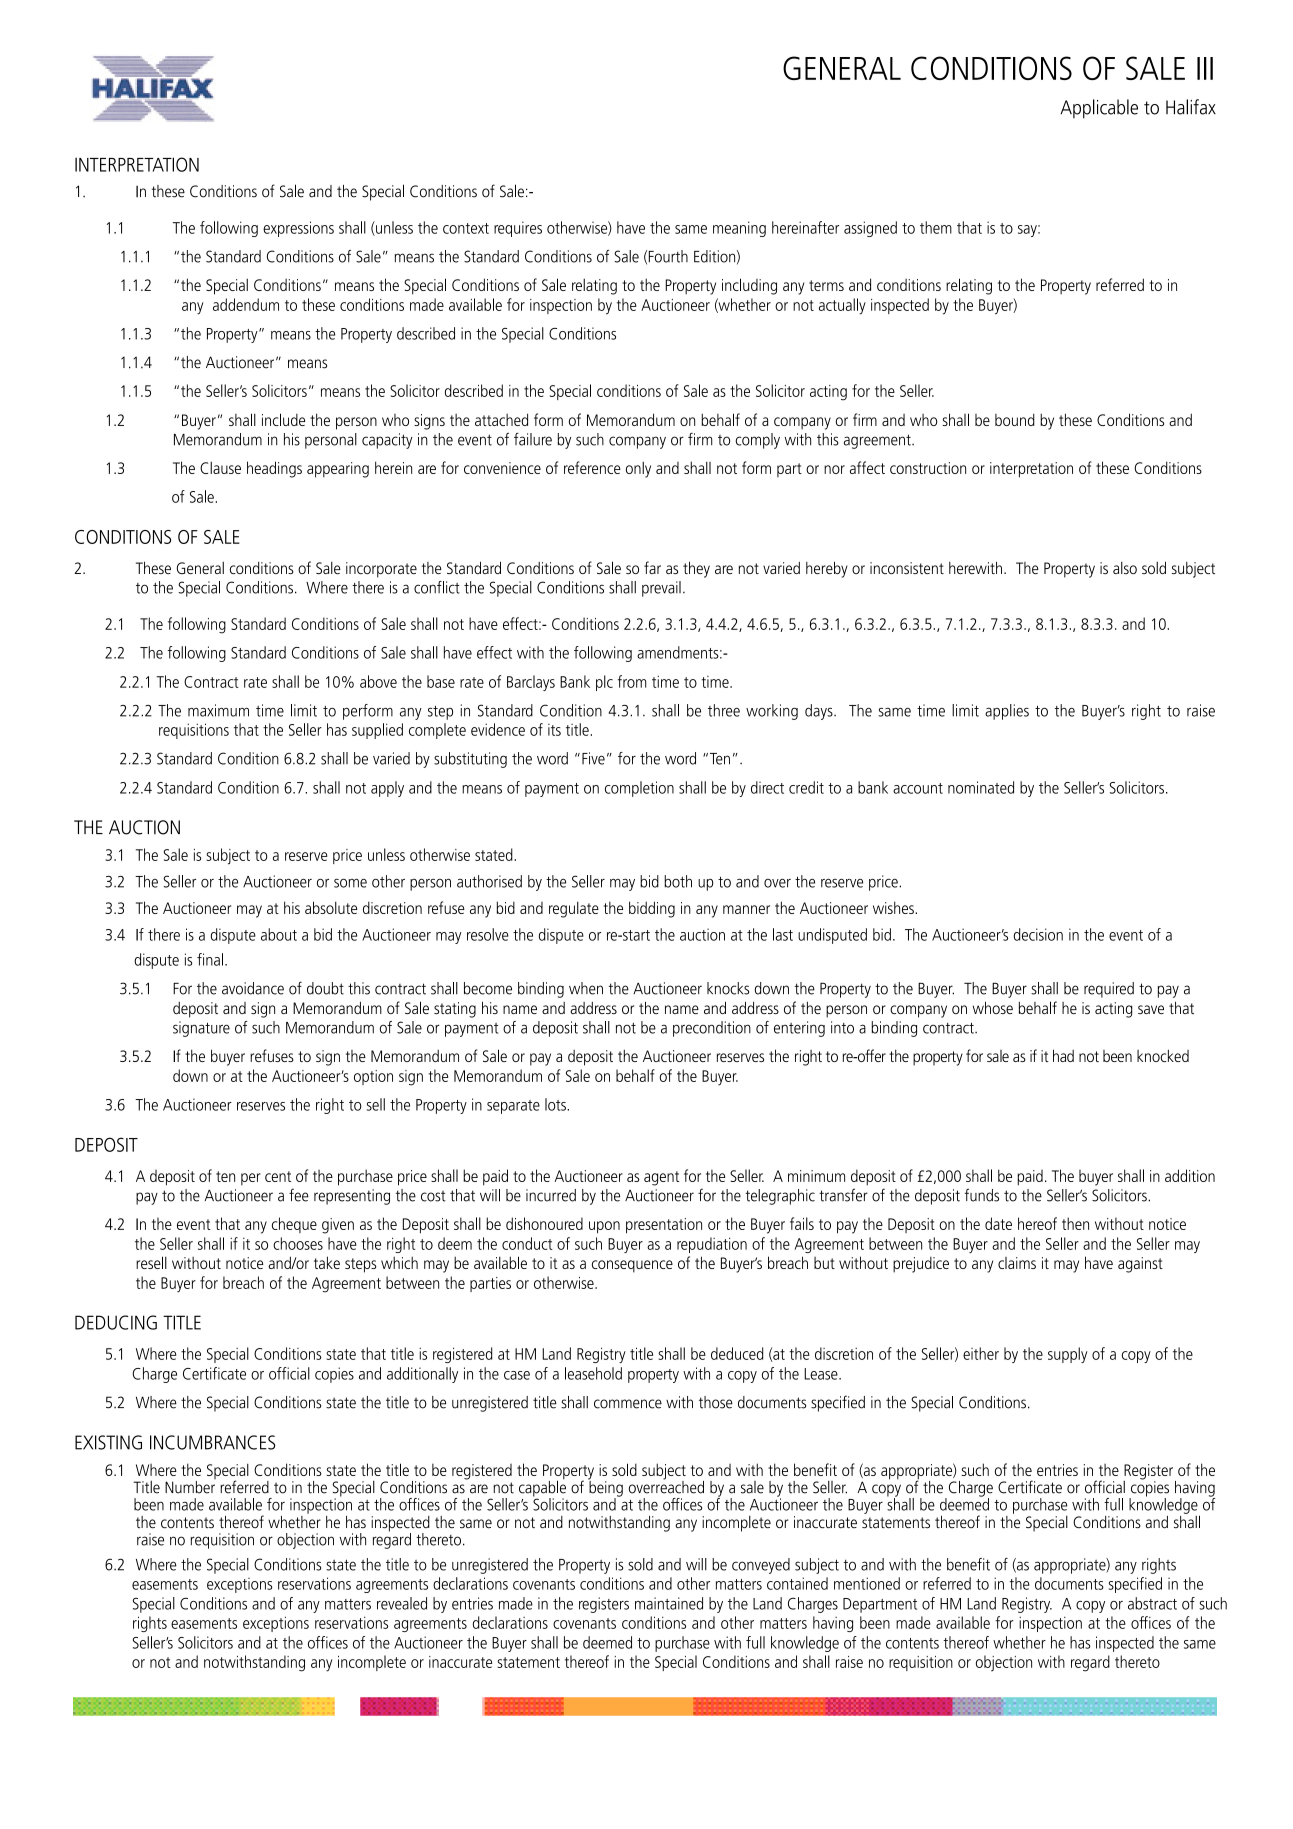 This document has height=1829, width=1293. Describe the element at coordinates (586, 988) in the document. I see `when` at that location.
